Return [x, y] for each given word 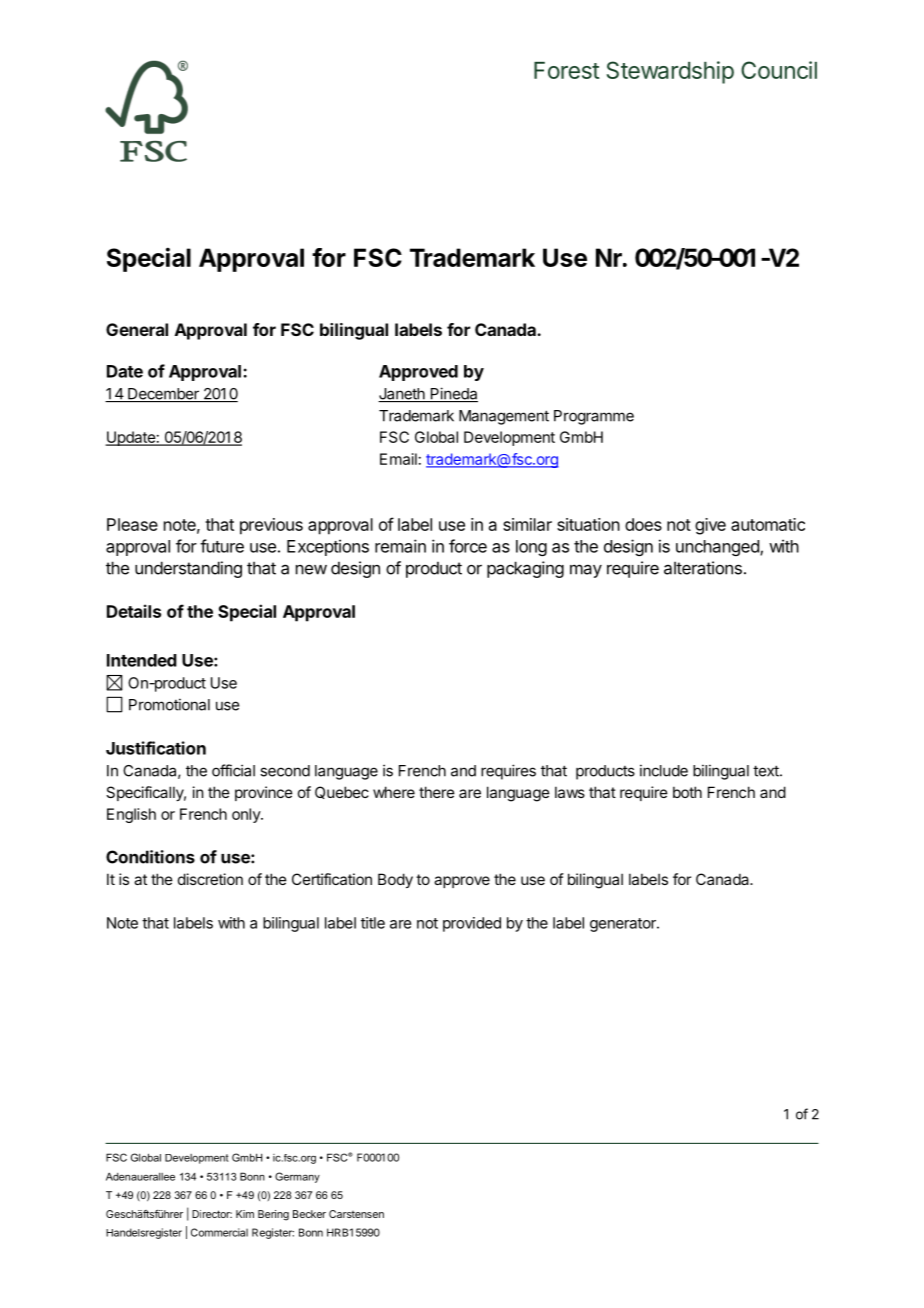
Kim [245, 1214]
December [163, 395]
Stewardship [670, 72]
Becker [309, 1214]
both [687, 792]
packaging [525, 569]
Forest [567, 70]
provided [472, 924]
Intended [142, 660]
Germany [297, 1177]
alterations [703, 568]
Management [504, 417]
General [137, 329]
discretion [210, 879]
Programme [594, 417]
